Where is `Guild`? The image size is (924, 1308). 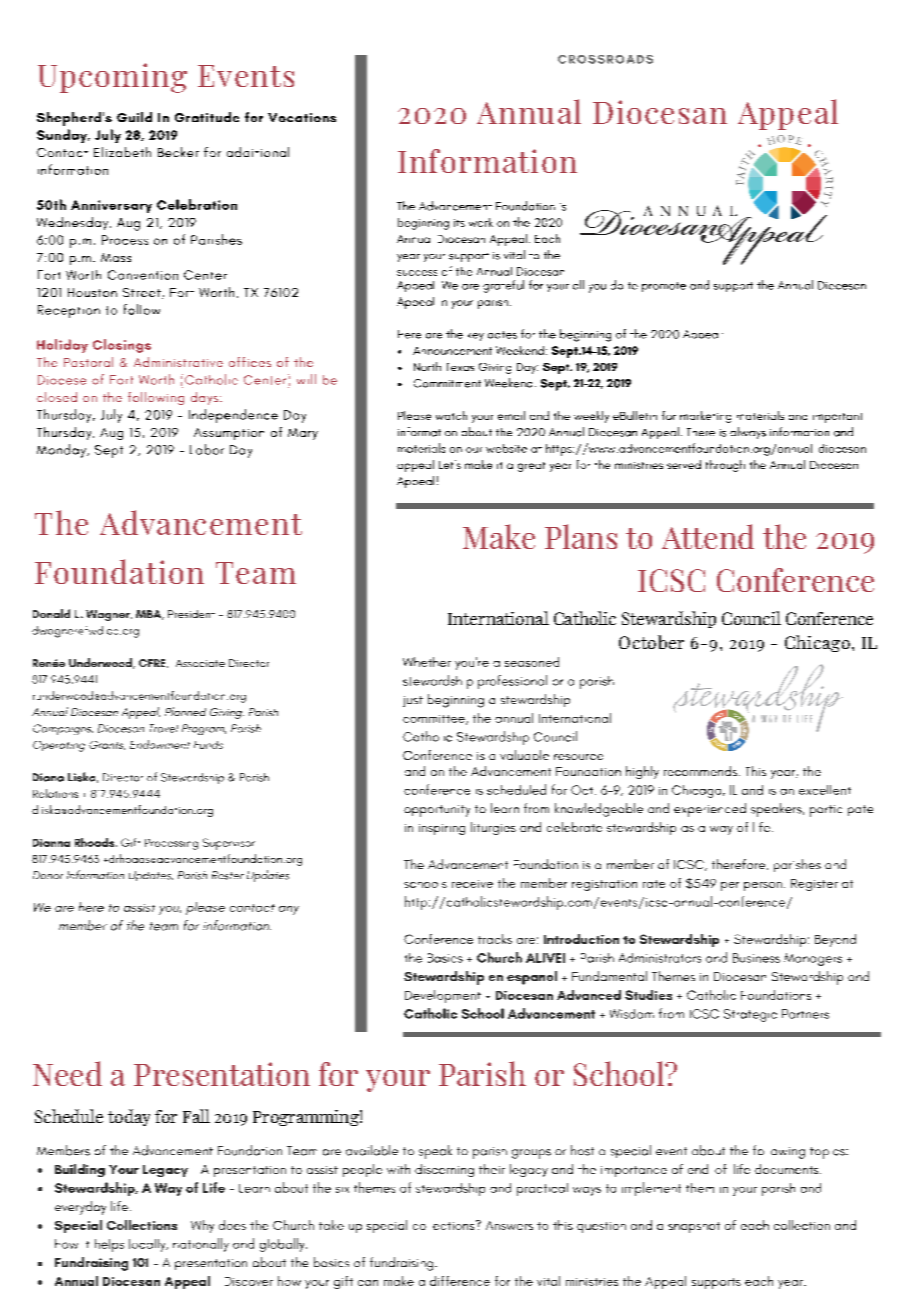
Guild is located at coordinates (134, 117).
